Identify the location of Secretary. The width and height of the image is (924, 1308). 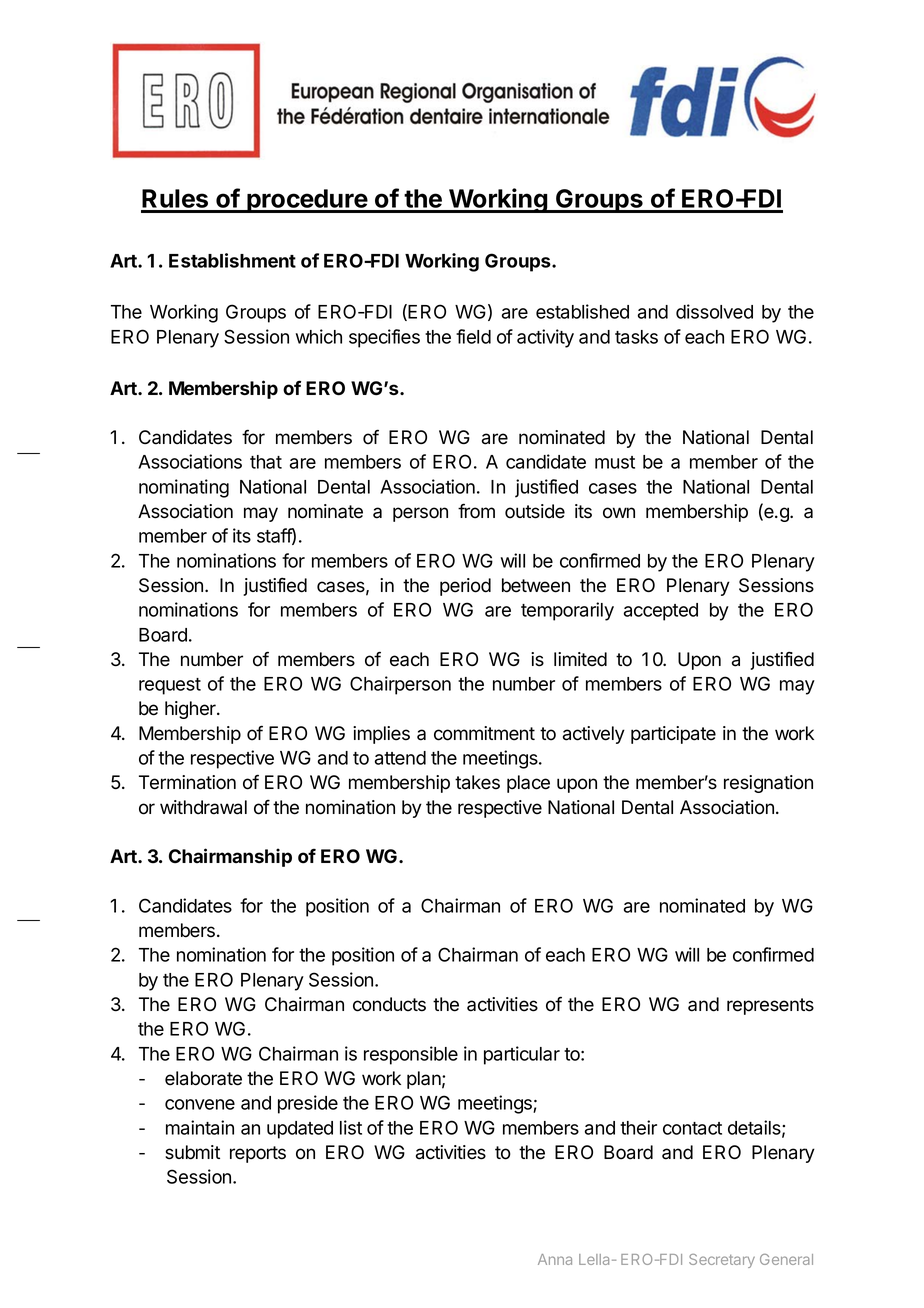
(722, 1261).
